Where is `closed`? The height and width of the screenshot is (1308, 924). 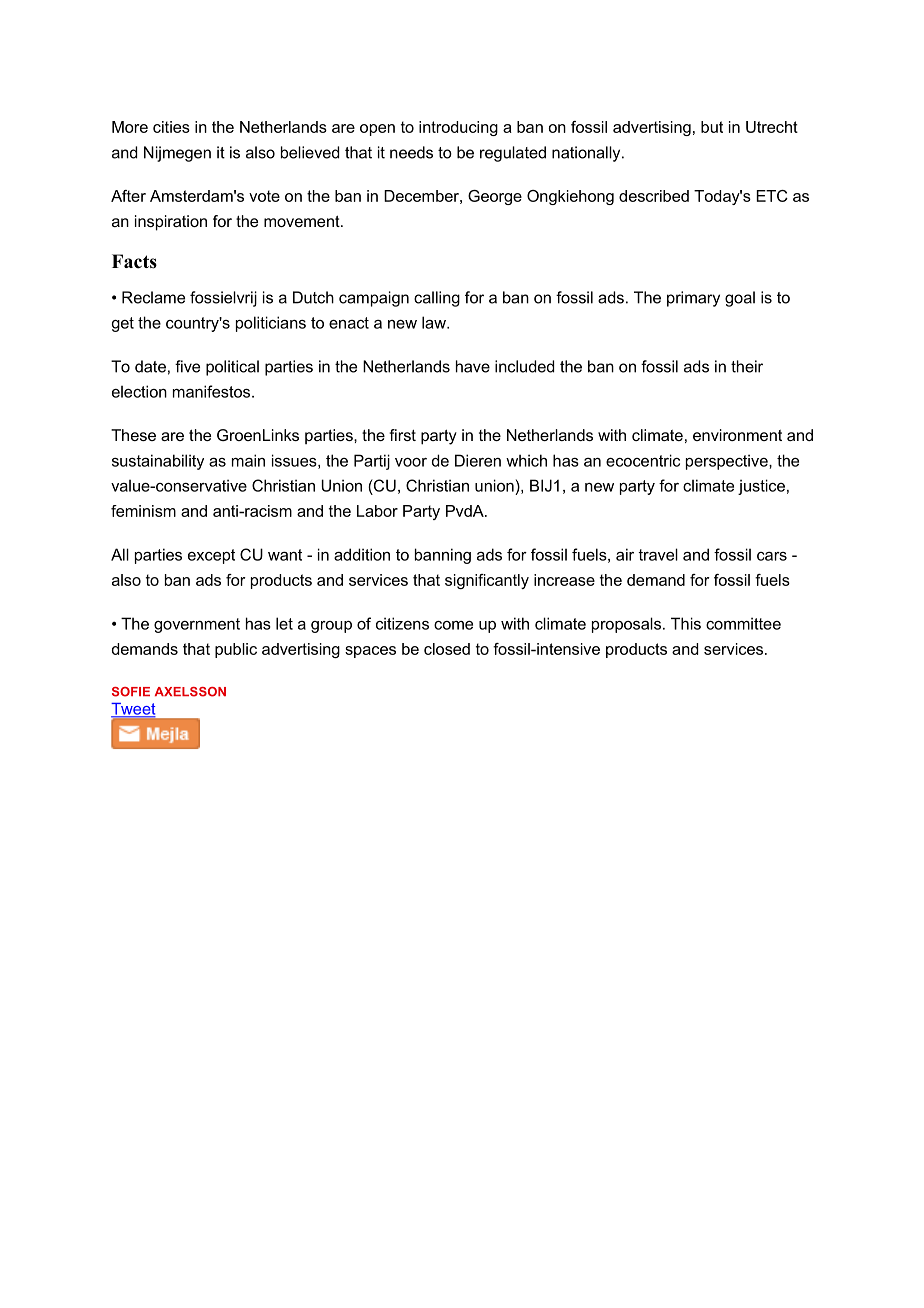
closed is located at coordinates (447, 649).
